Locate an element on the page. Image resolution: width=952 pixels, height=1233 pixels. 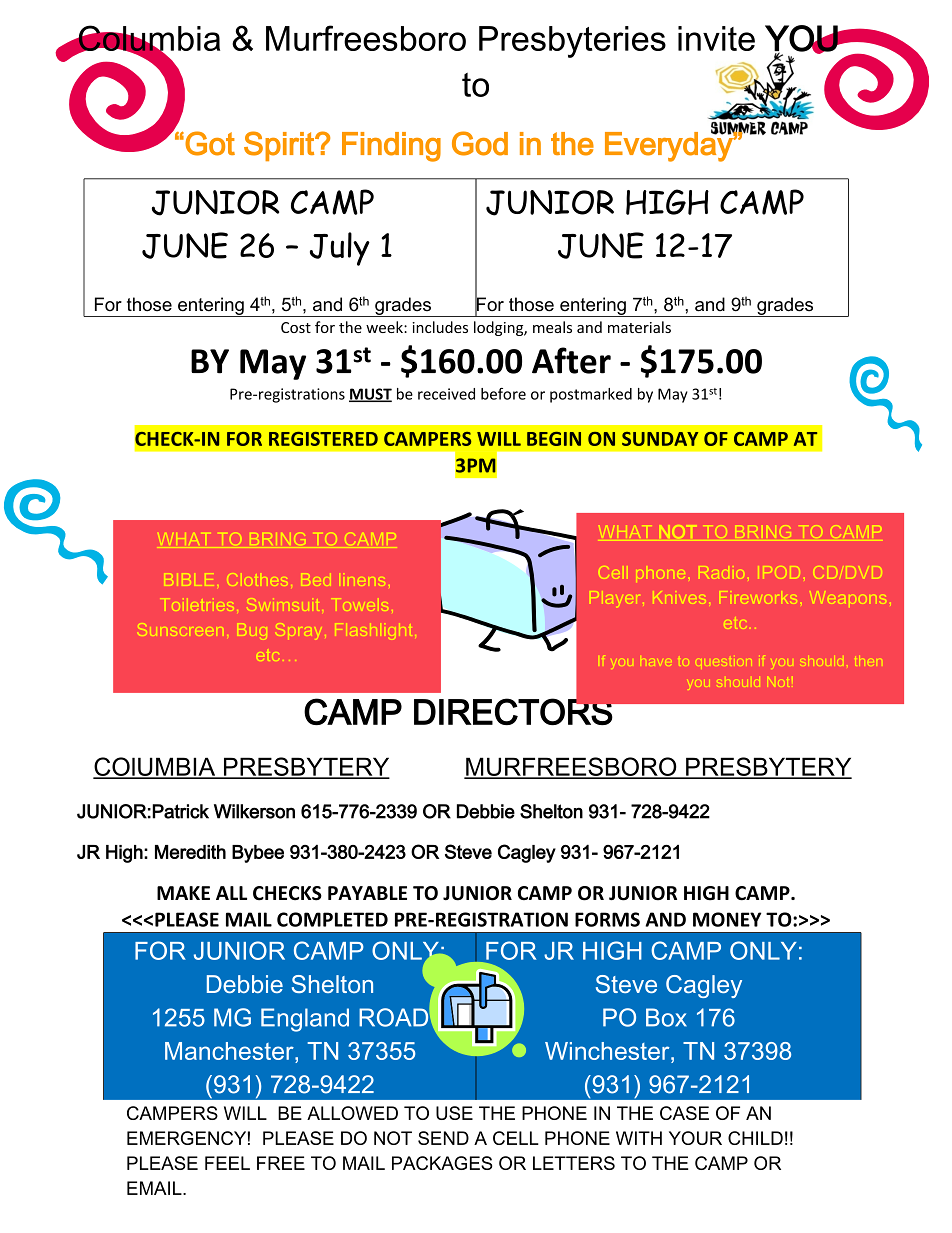
PAYABLE is located at coordinates (367, 893).
